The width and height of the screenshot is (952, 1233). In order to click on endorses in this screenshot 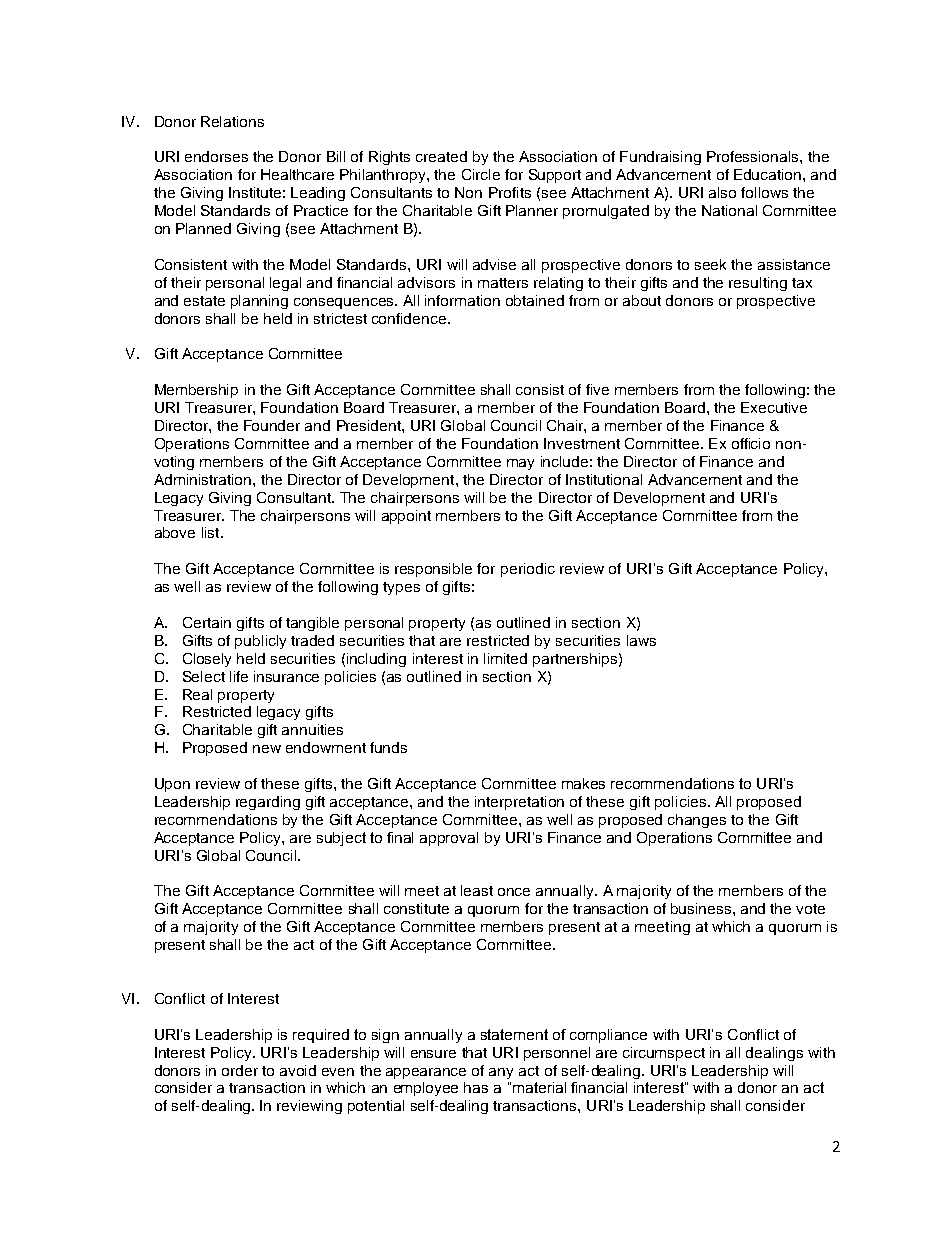, I will do `click(216, 156)`.
